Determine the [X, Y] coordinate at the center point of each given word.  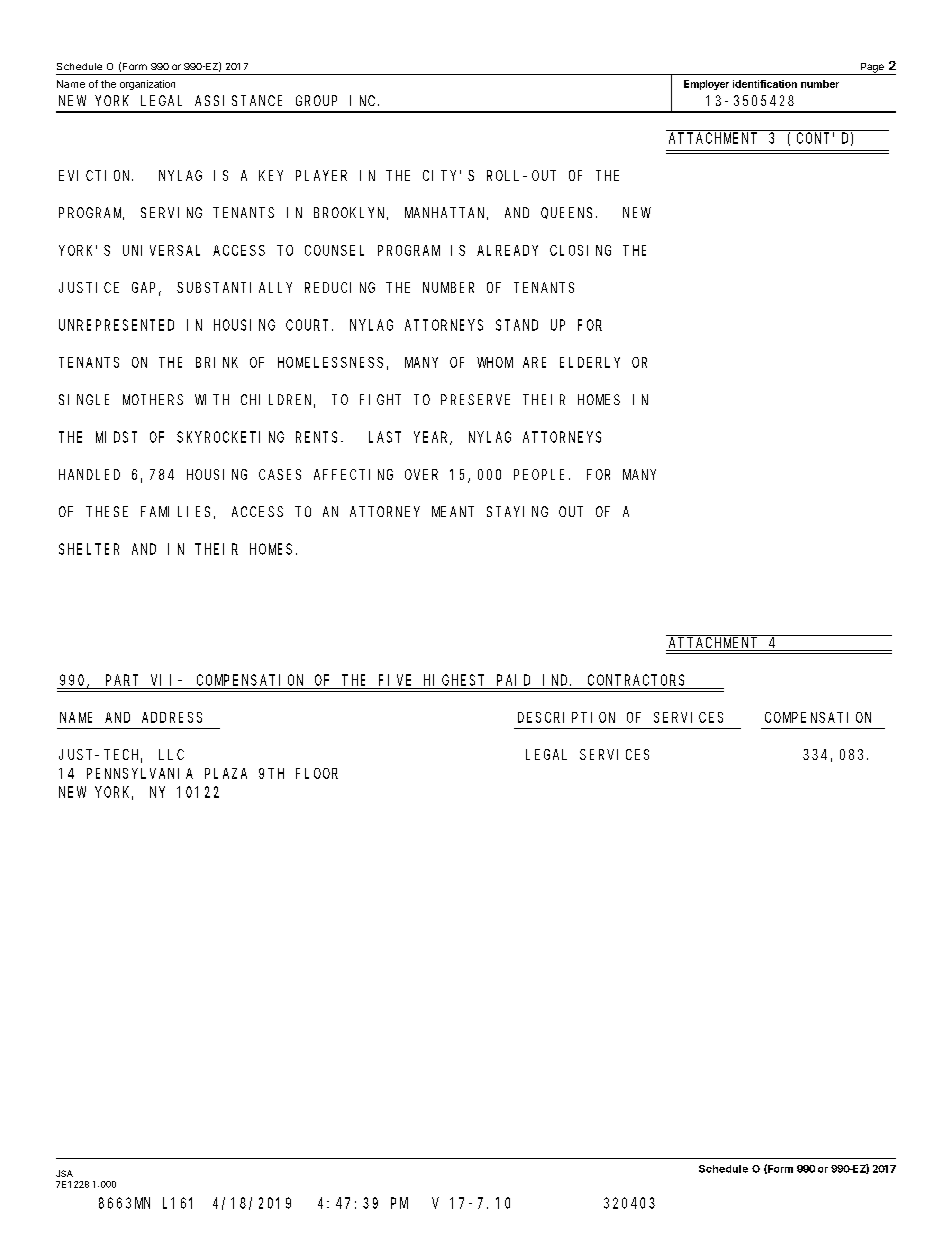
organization [147, 85]
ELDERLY [590, 362]
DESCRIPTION [566, 717]
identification [765, 84]
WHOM [495, 362]
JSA [64, 1173]
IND [557, 680]
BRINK [217, 362]
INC [364, 100]
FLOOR [317, 773]
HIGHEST [454, 680]
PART [122, 680]
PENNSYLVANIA [140, 773]
